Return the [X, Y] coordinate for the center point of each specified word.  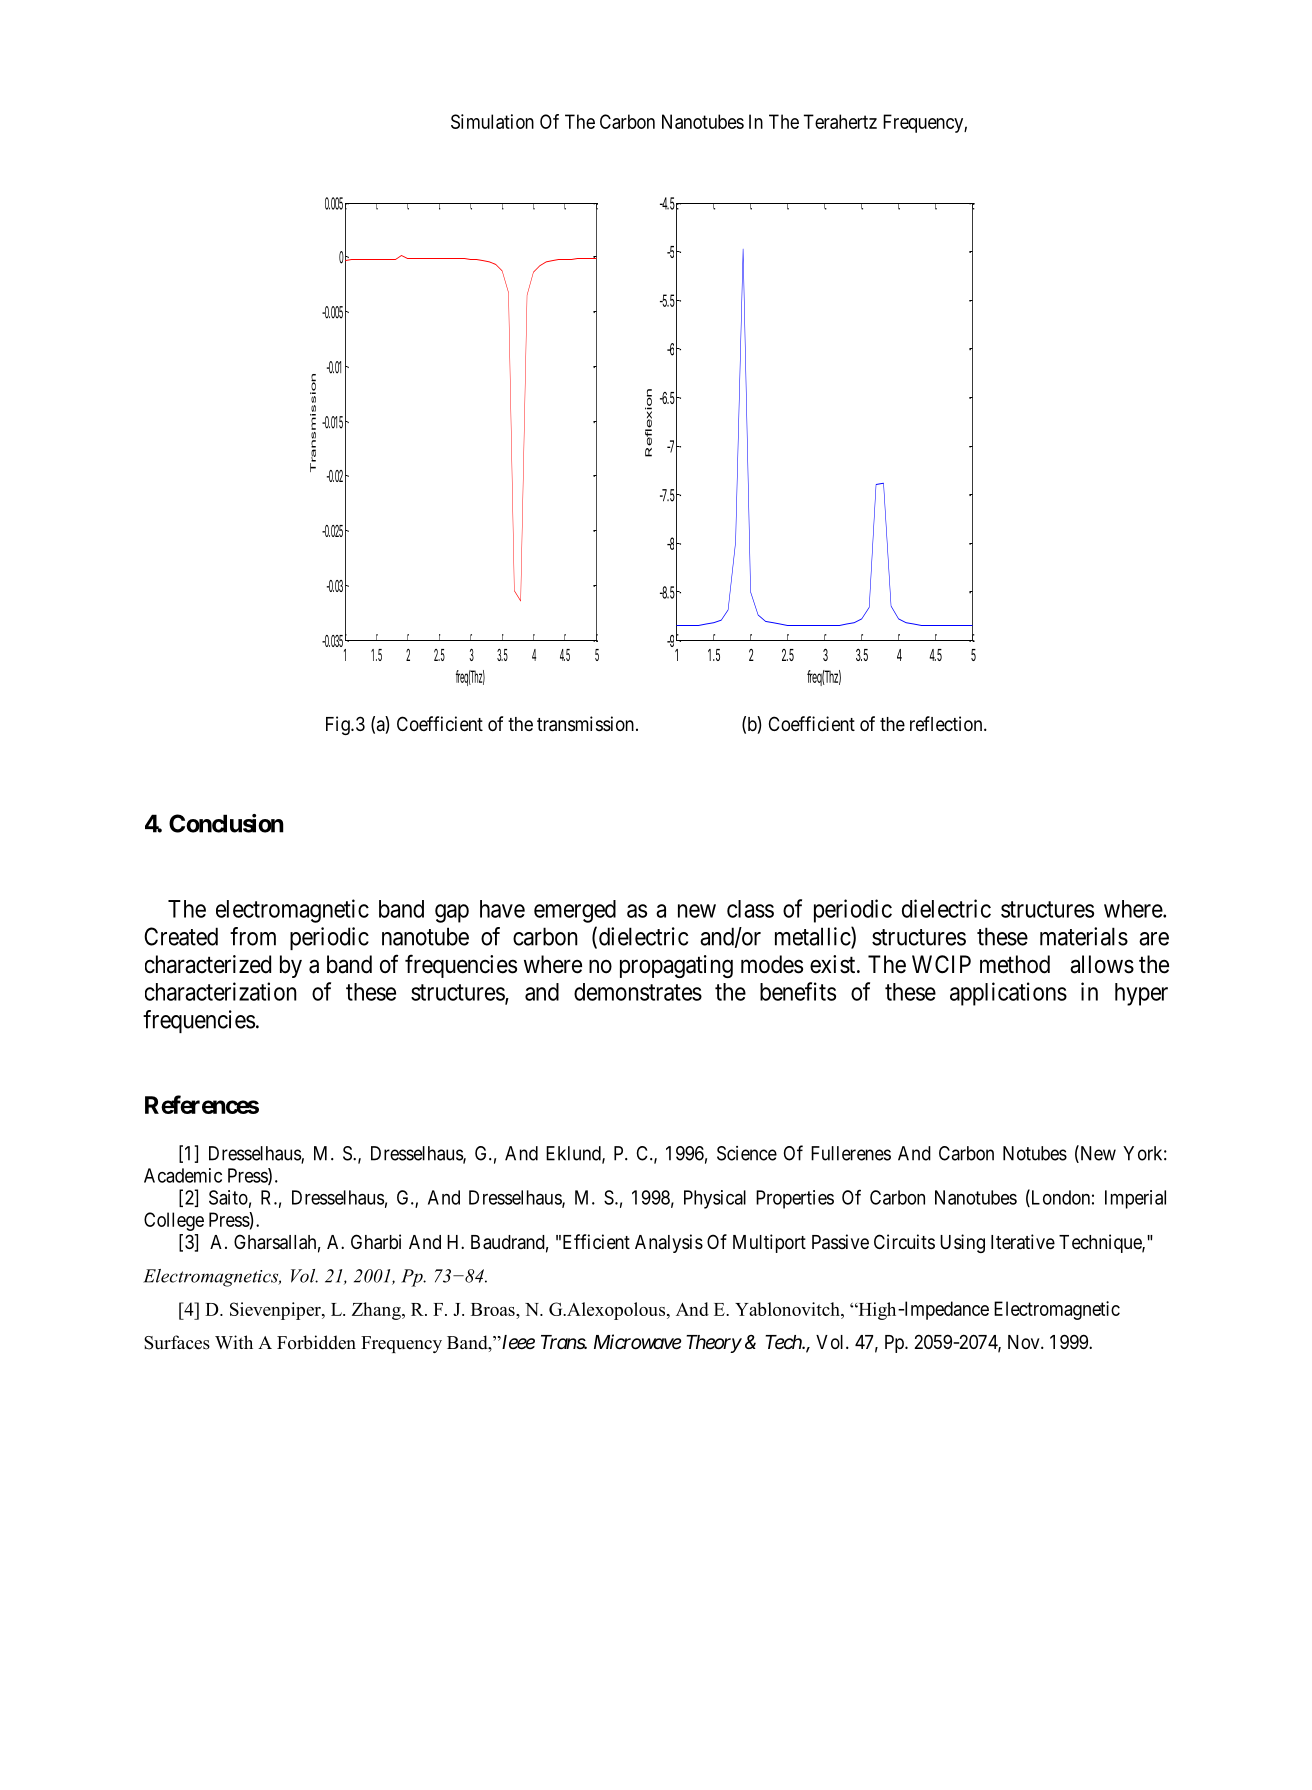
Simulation [492, 121]
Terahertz [840, 121]
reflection [947, 723]
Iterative [1023, 1242]
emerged [575, 911]
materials [1084, 936]
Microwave [637, 1342]
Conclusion [226, 823]
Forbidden [316, 1342]
